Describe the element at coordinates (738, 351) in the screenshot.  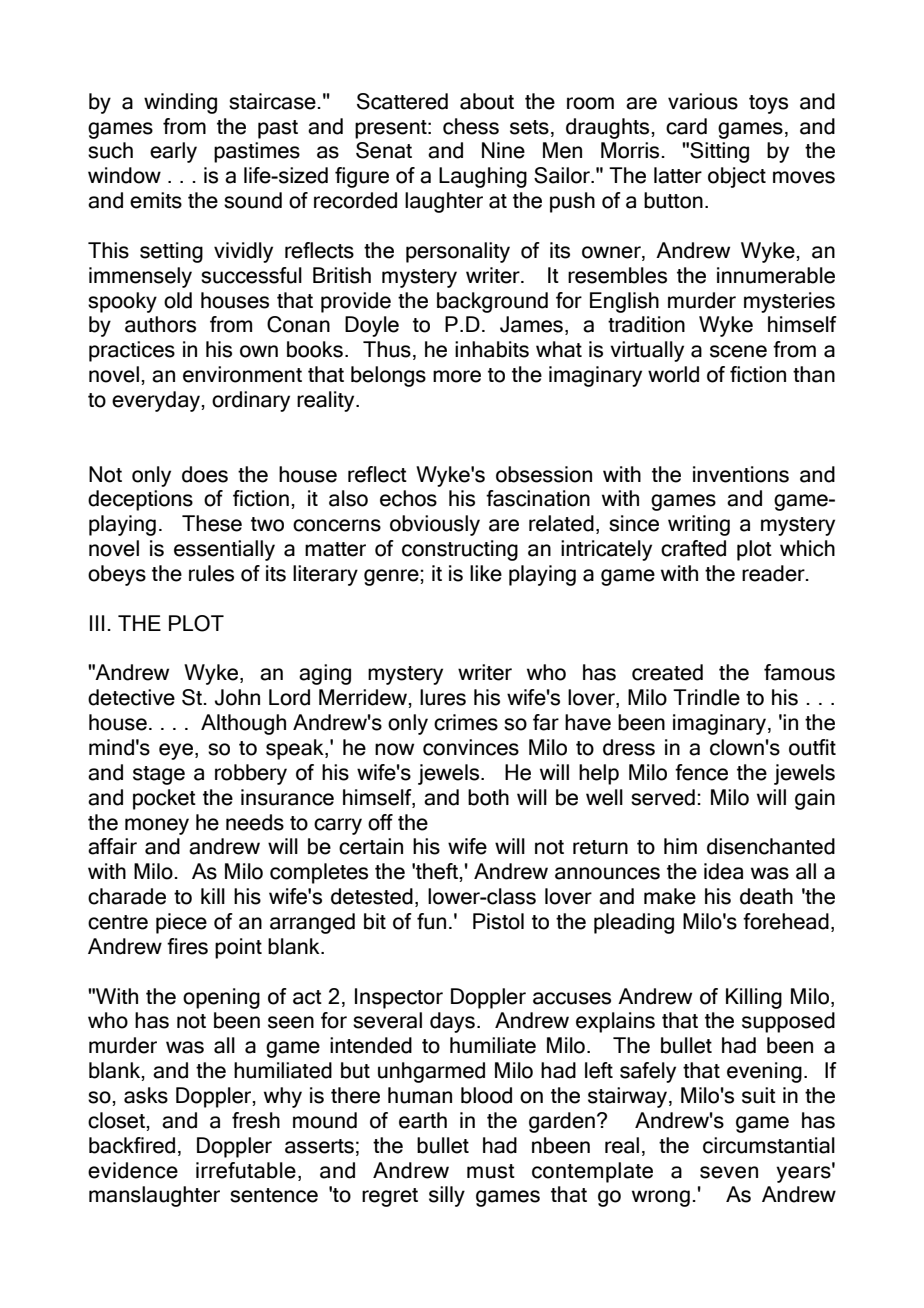
I see `scene` at that location.
